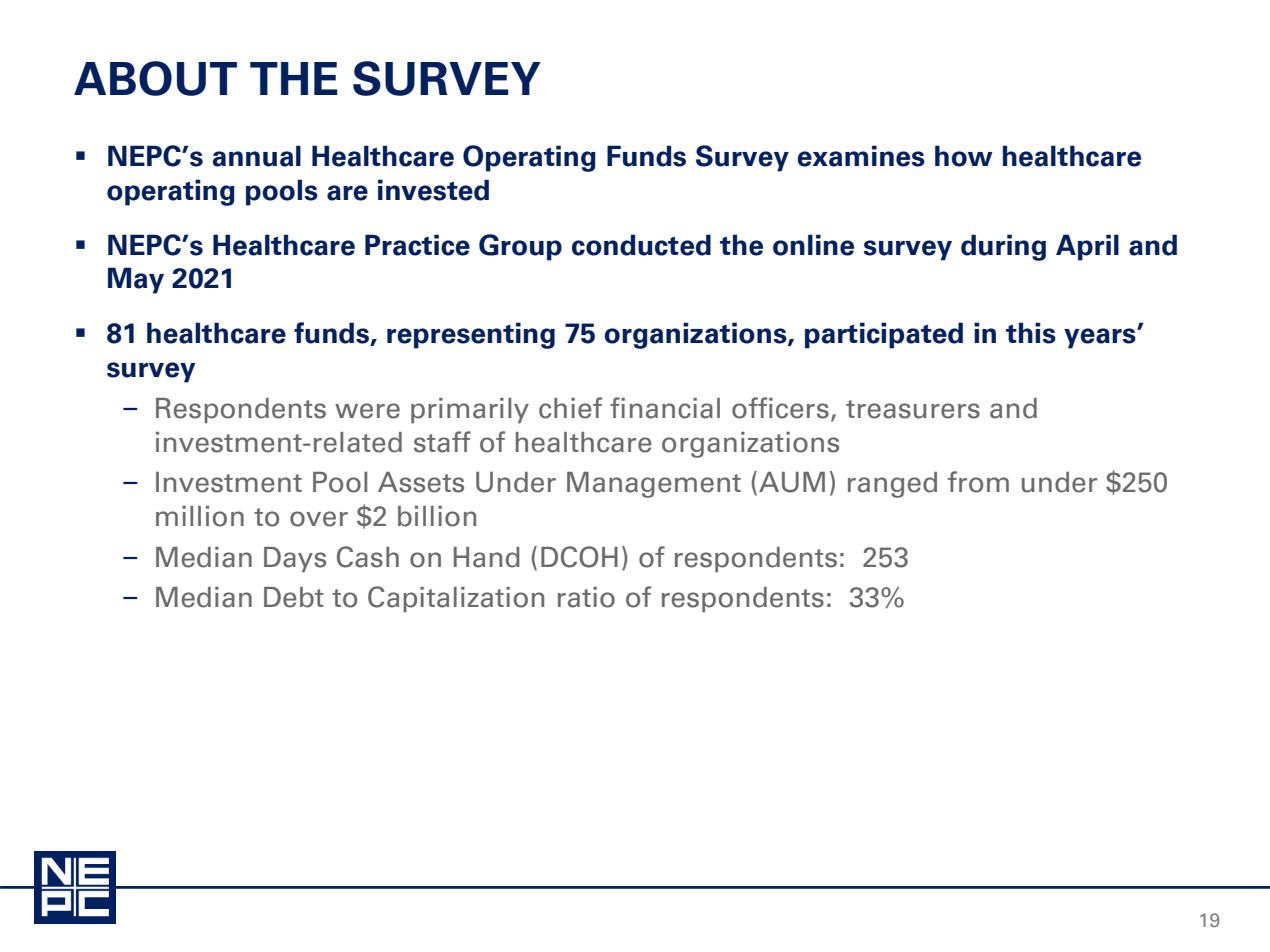 The height and width of the document is (952, 1270). I want to click on how, so click(964, 156).
